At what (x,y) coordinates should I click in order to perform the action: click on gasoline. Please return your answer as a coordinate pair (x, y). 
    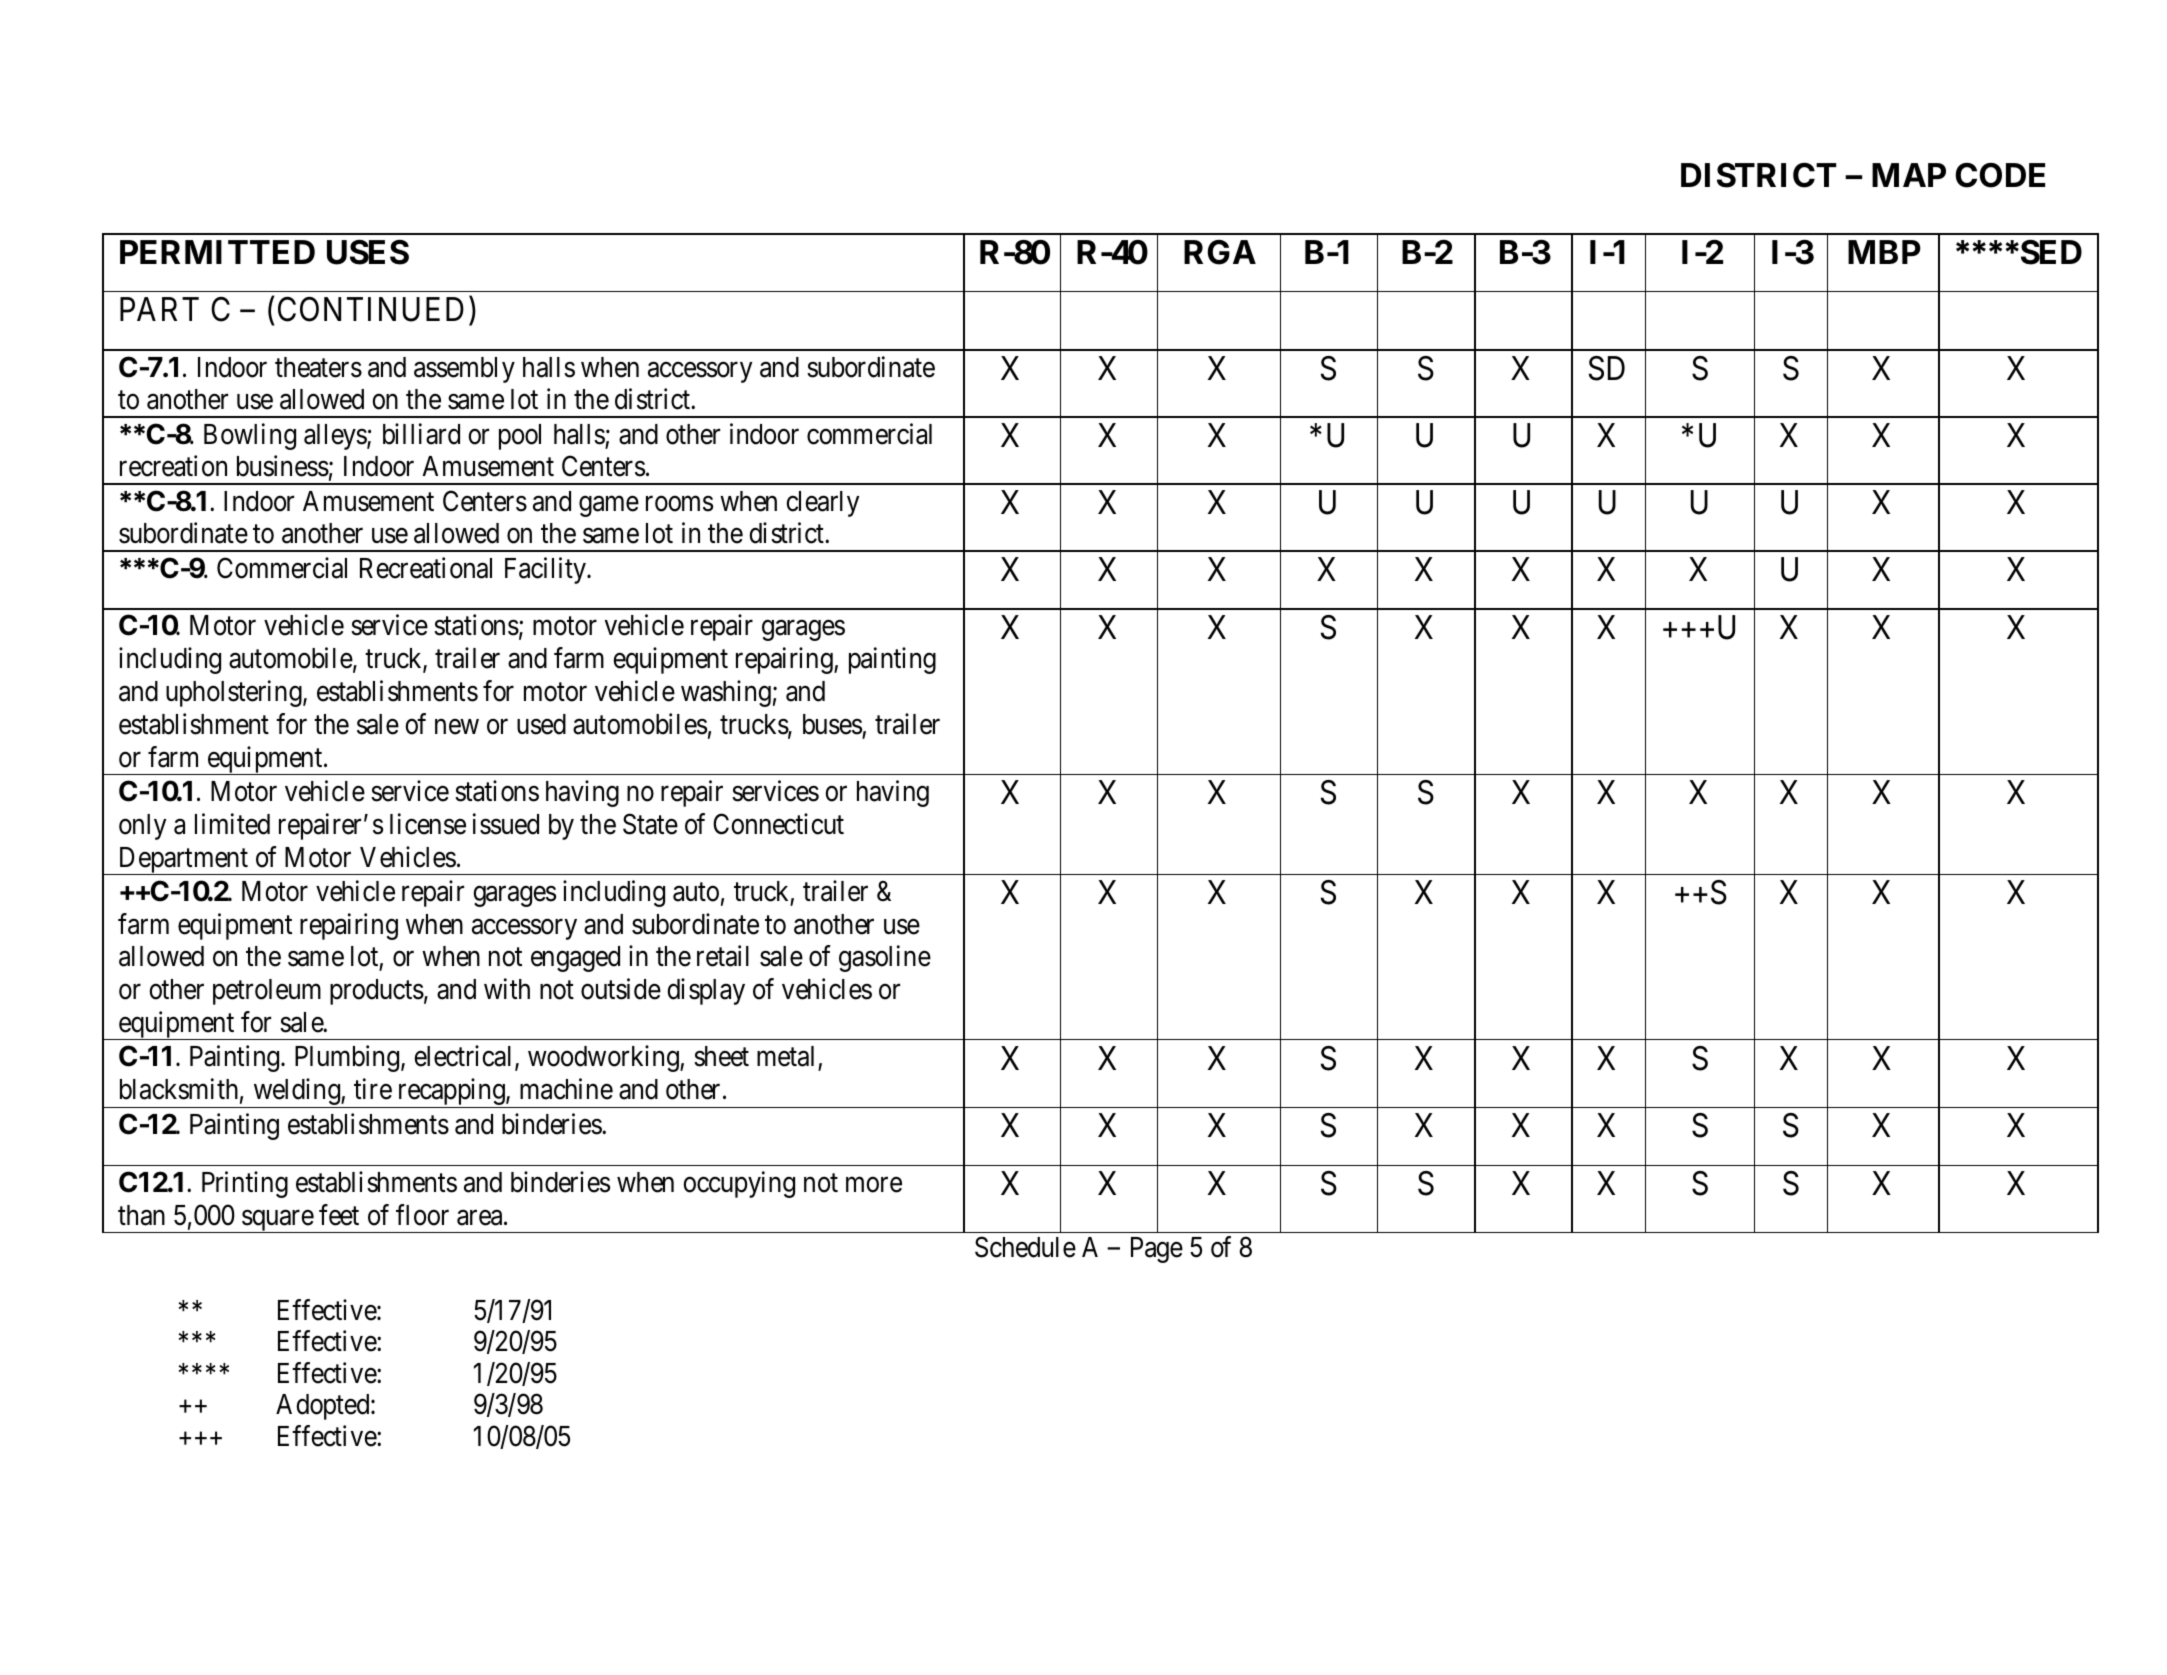
    Looking at the image, I should click on (885, 959).
